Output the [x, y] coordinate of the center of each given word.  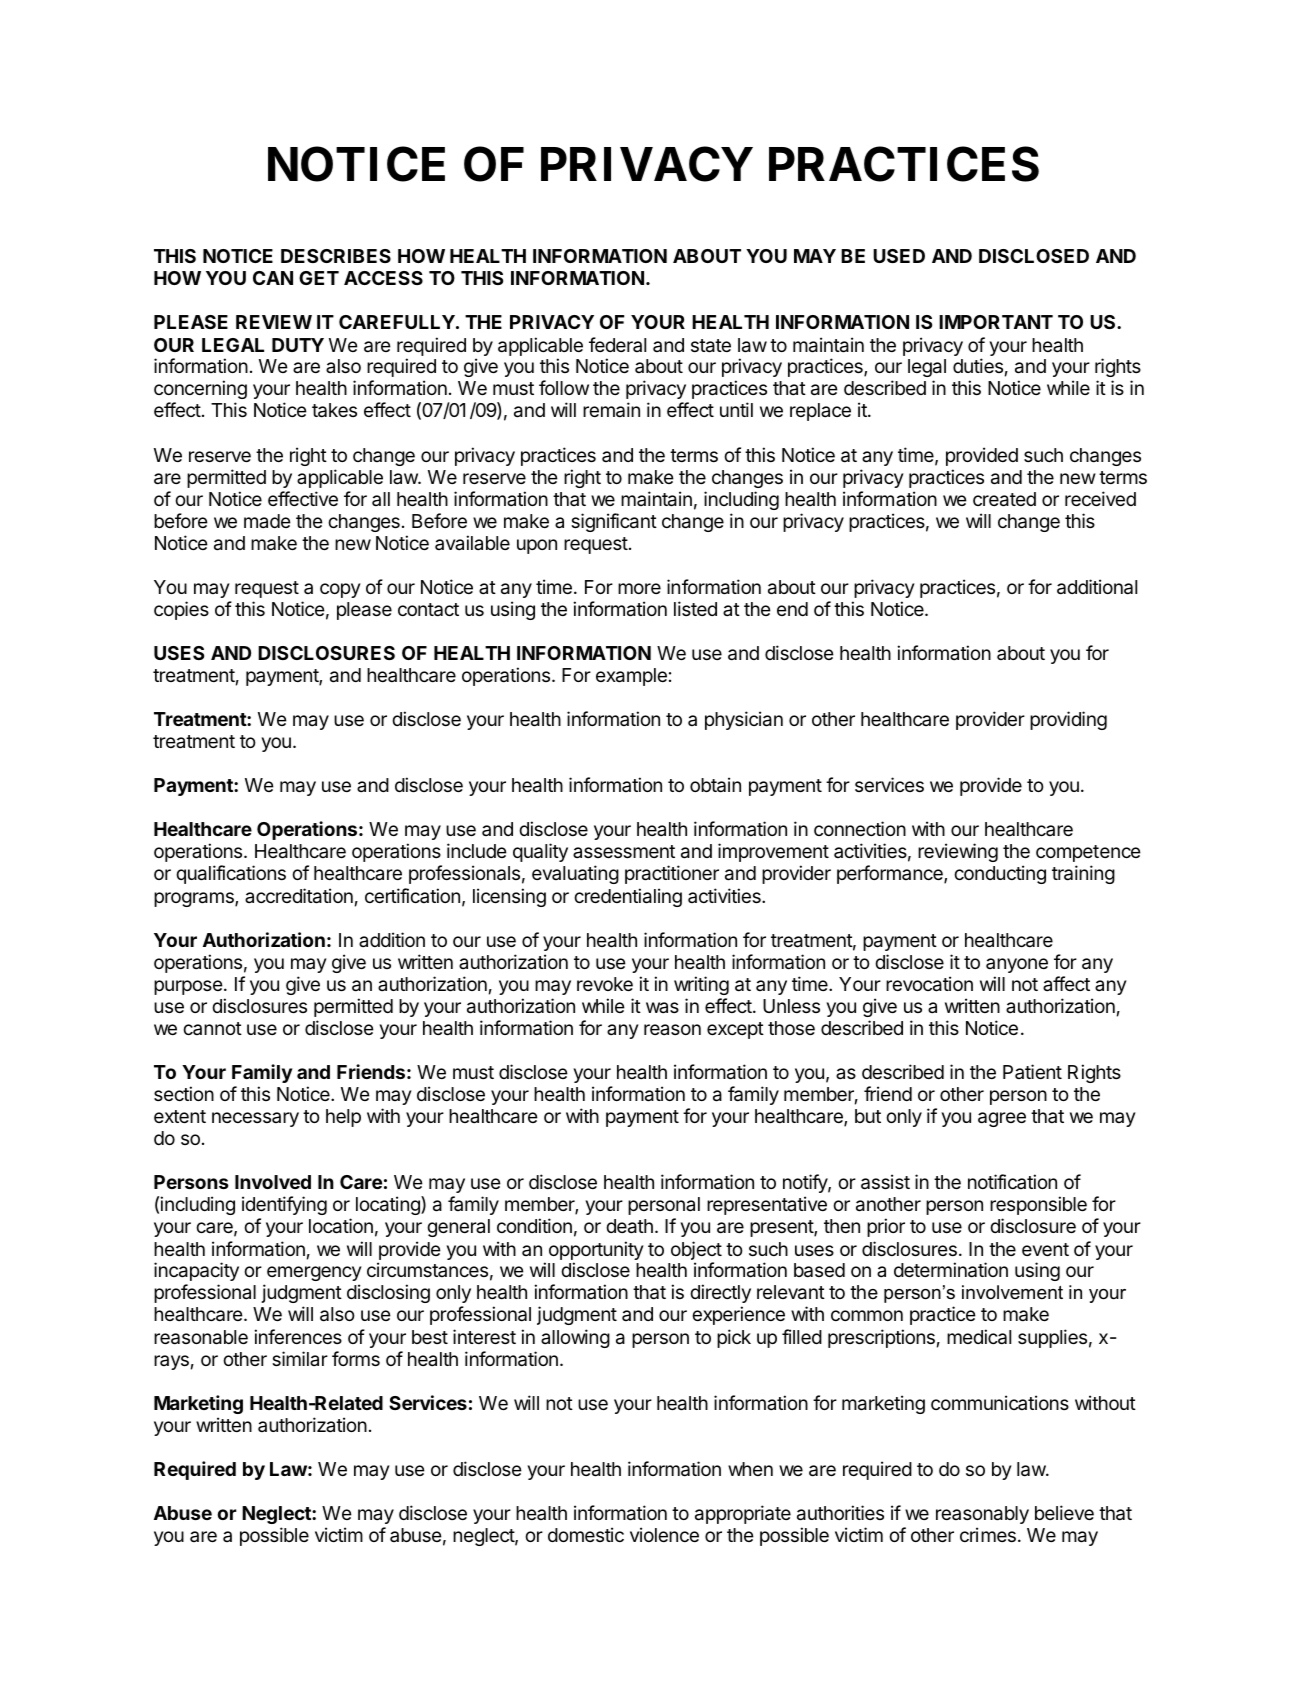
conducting [1000, 874]
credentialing [628, 897]
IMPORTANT [996, 322]
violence [664, 1534]
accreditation [299, 896]
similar [300, 1358]
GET [319, 278]
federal [617, 344]
